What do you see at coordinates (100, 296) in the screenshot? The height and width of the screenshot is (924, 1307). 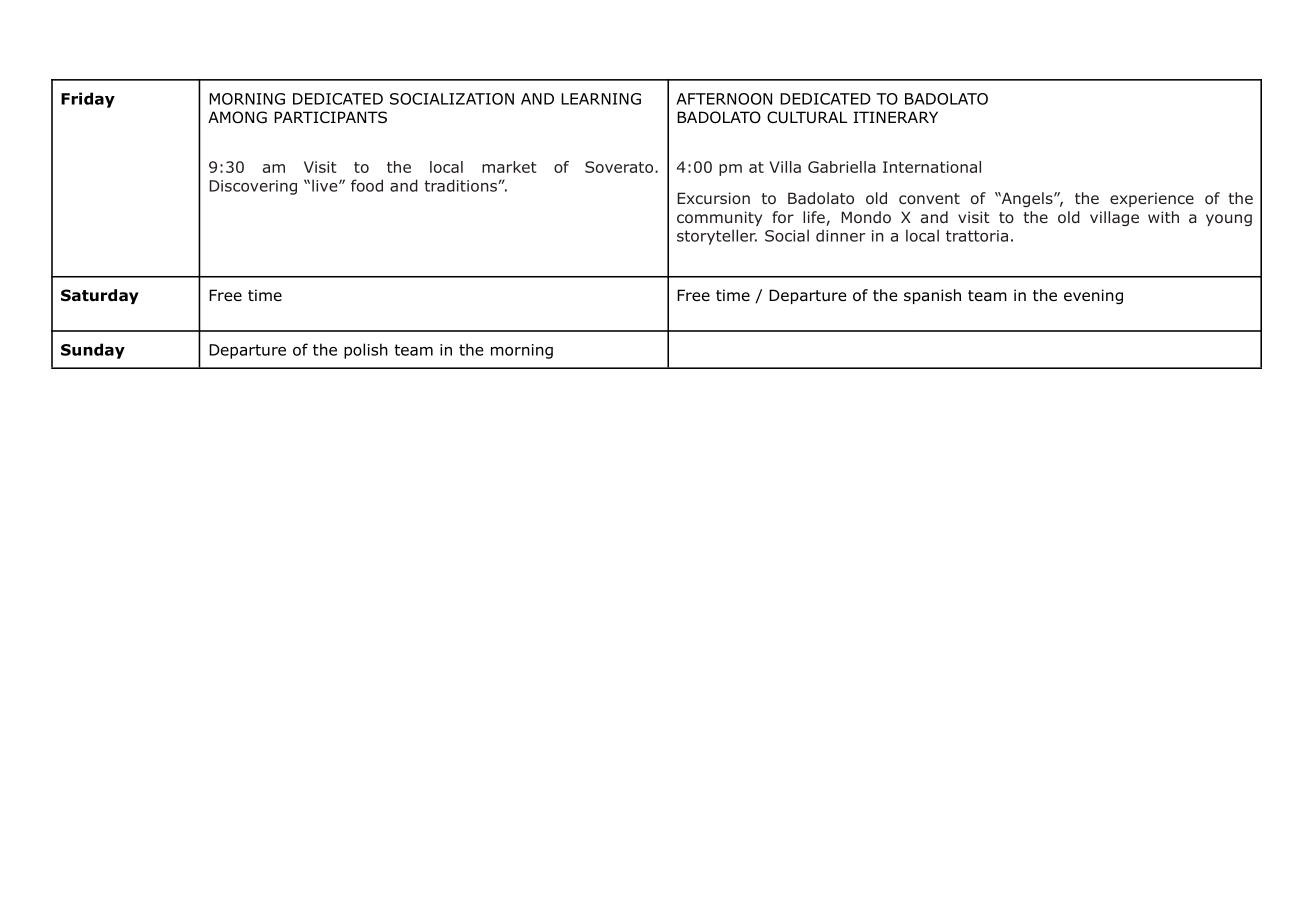 I see `Saturday` at bounding box center [100, 296].
